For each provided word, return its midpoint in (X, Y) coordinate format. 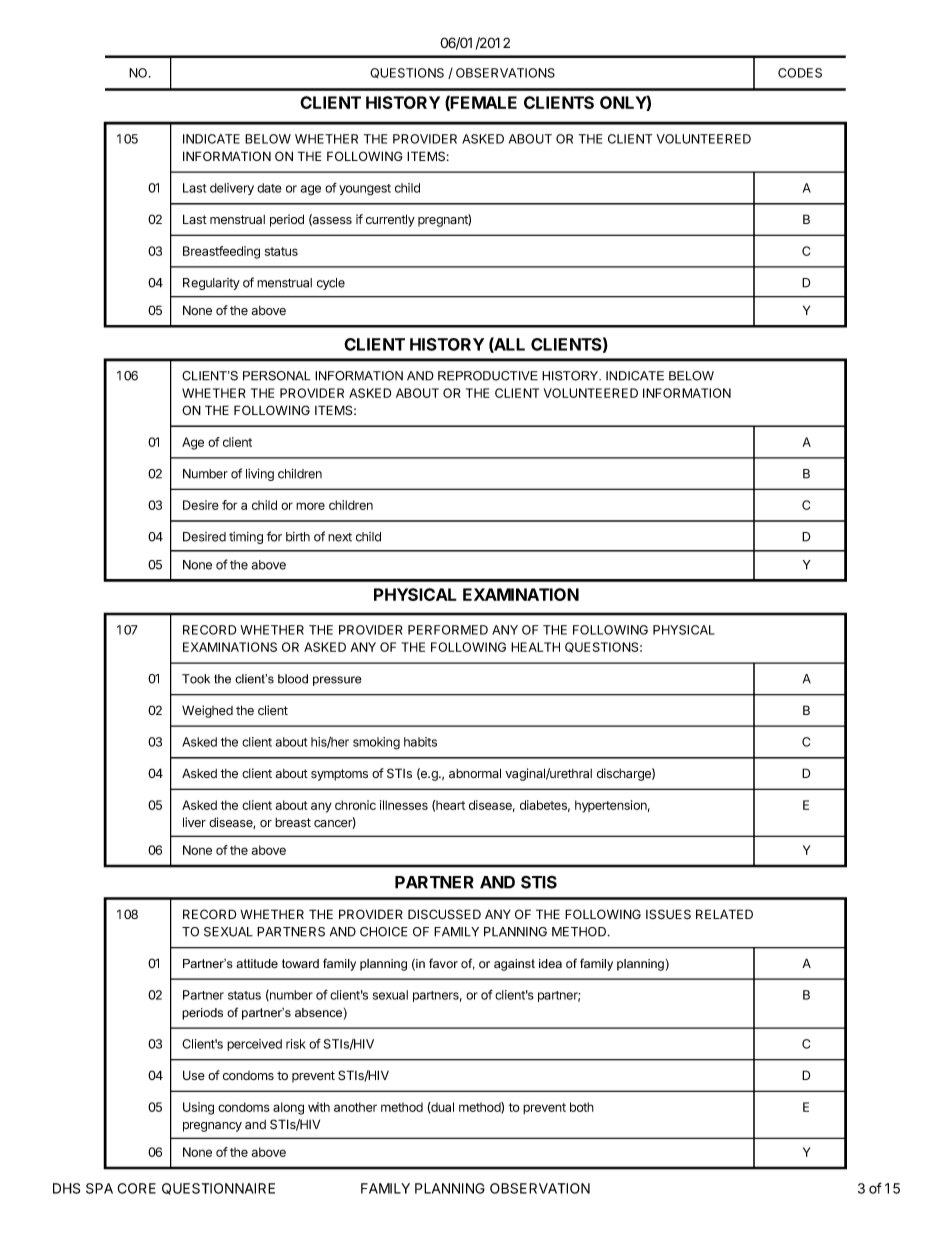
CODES (800, 73)
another (355, 1107)
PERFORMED (448, 630)
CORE (136, 1188)
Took (196, 679)
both (582, 1107)
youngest (365, 190)
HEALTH (535, 647)
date (269, 188)
